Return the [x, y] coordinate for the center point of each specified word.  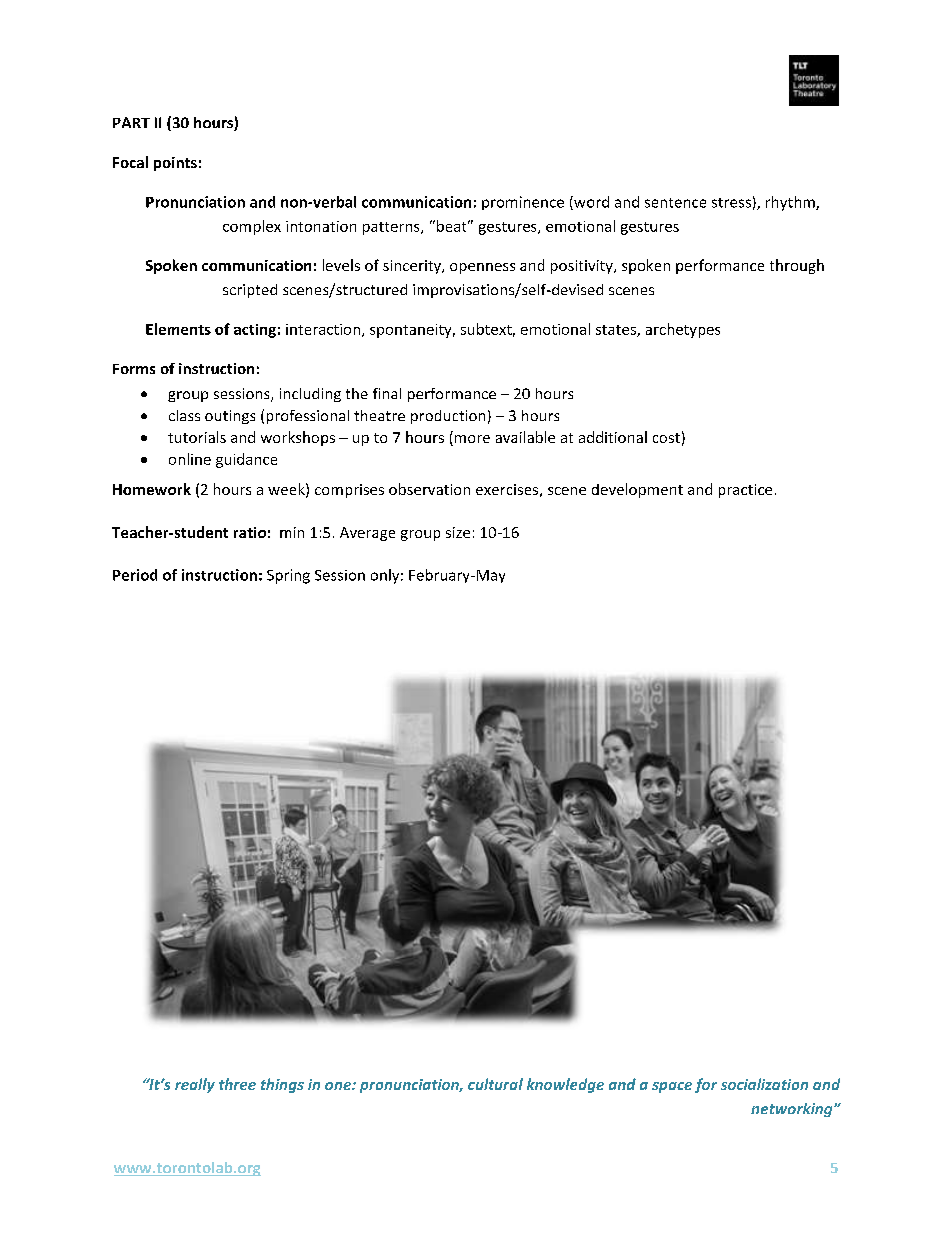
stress [731, 203]
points [175, 164]
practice [745, 491]
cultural [495, 1084]
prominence [523, 203]
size [458, 532]
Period [135, 575]
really [195, 1085]
